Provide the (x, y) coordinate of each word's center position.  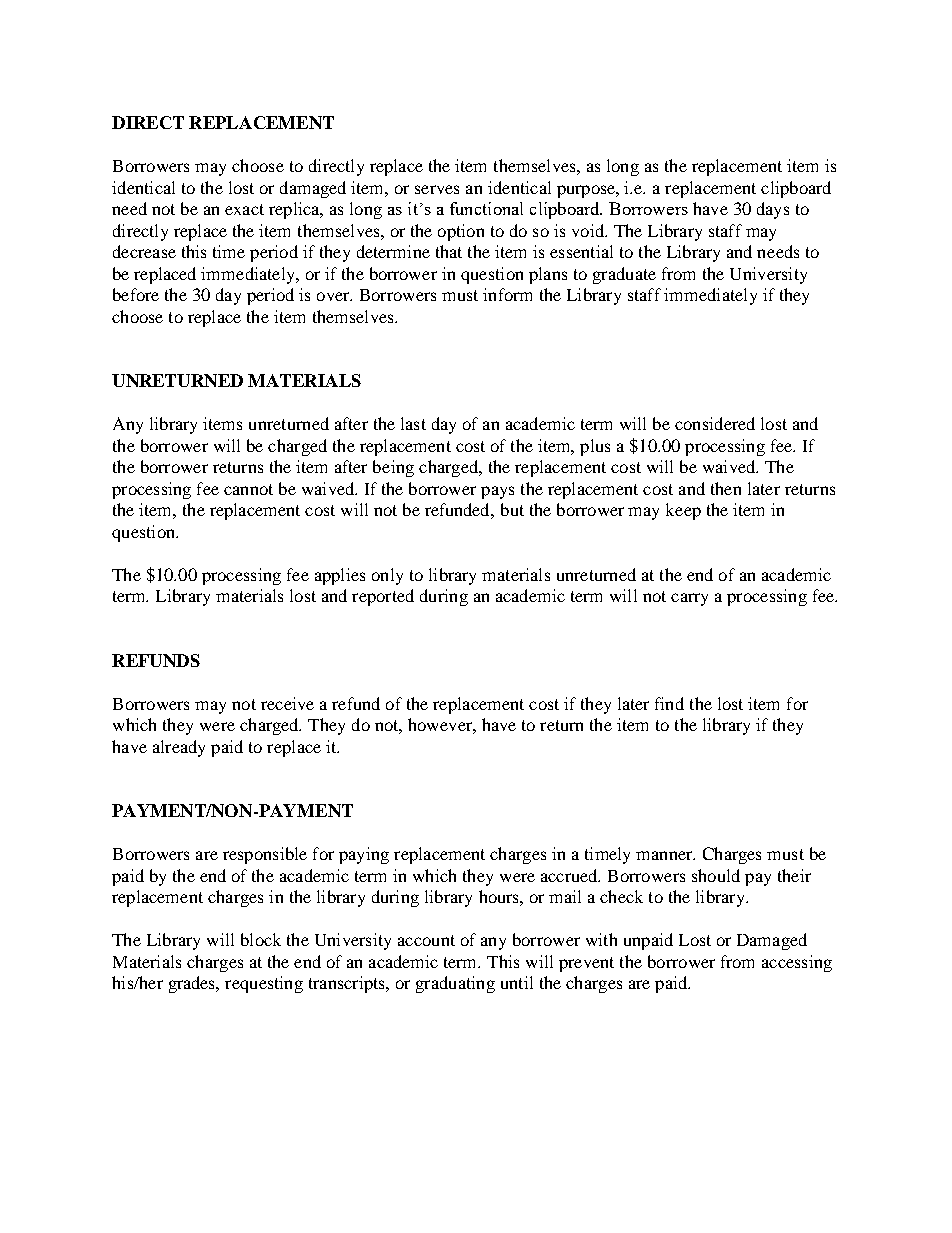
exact (244, 209)
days (773, 210)
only (387, 576)
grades (193, 984)
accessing (797, 963)
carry (689, 599)
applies (340, 576)
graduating (455, 984)
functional (486, 208)
